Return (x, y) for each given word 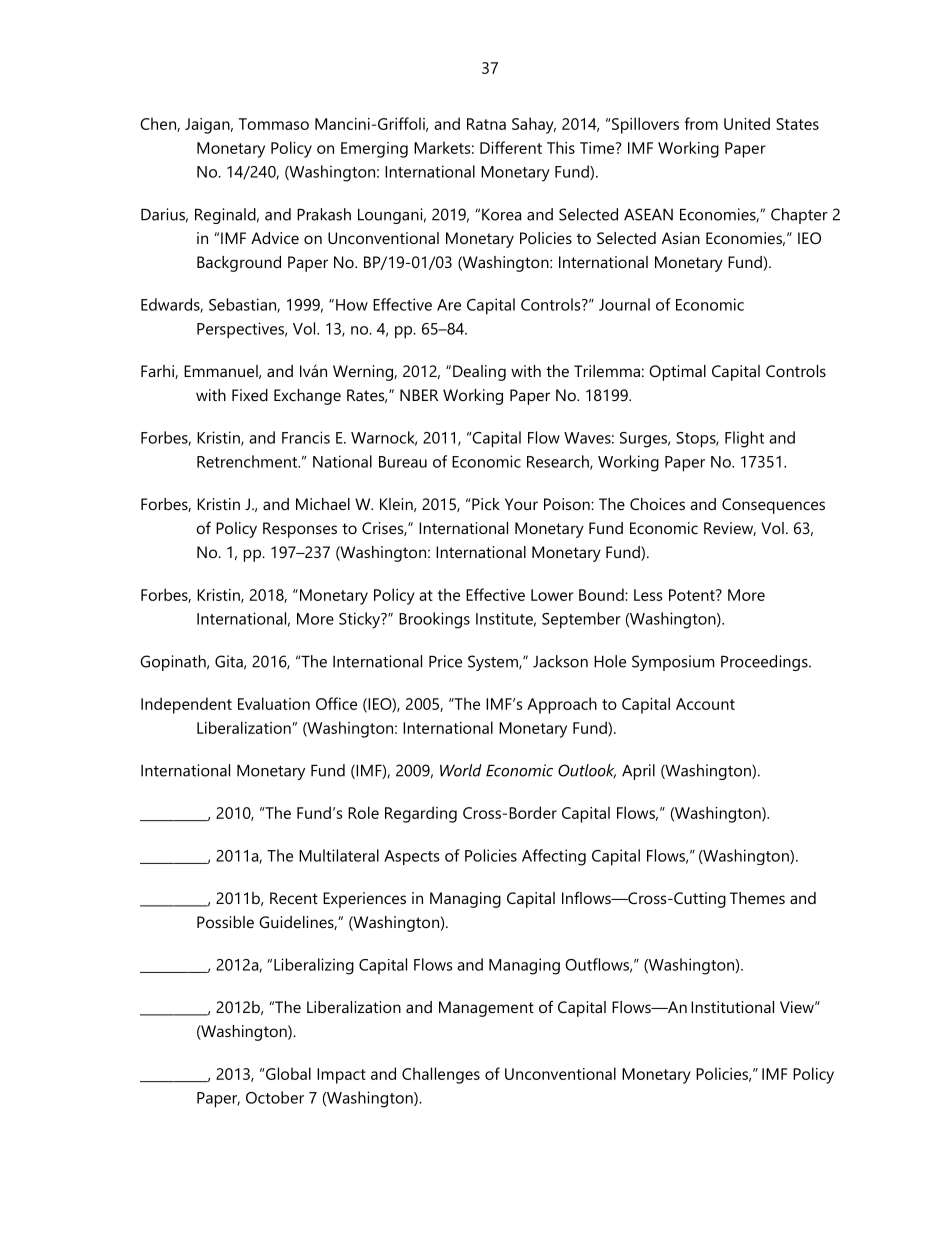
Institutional (732, 1007)
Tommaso (274, 124)
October (275, 1097)
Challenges (441, 1075)
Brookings (434, 620)
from (701, 123)
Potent (693, 595)
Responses (300, 530)
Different (511, 147)
